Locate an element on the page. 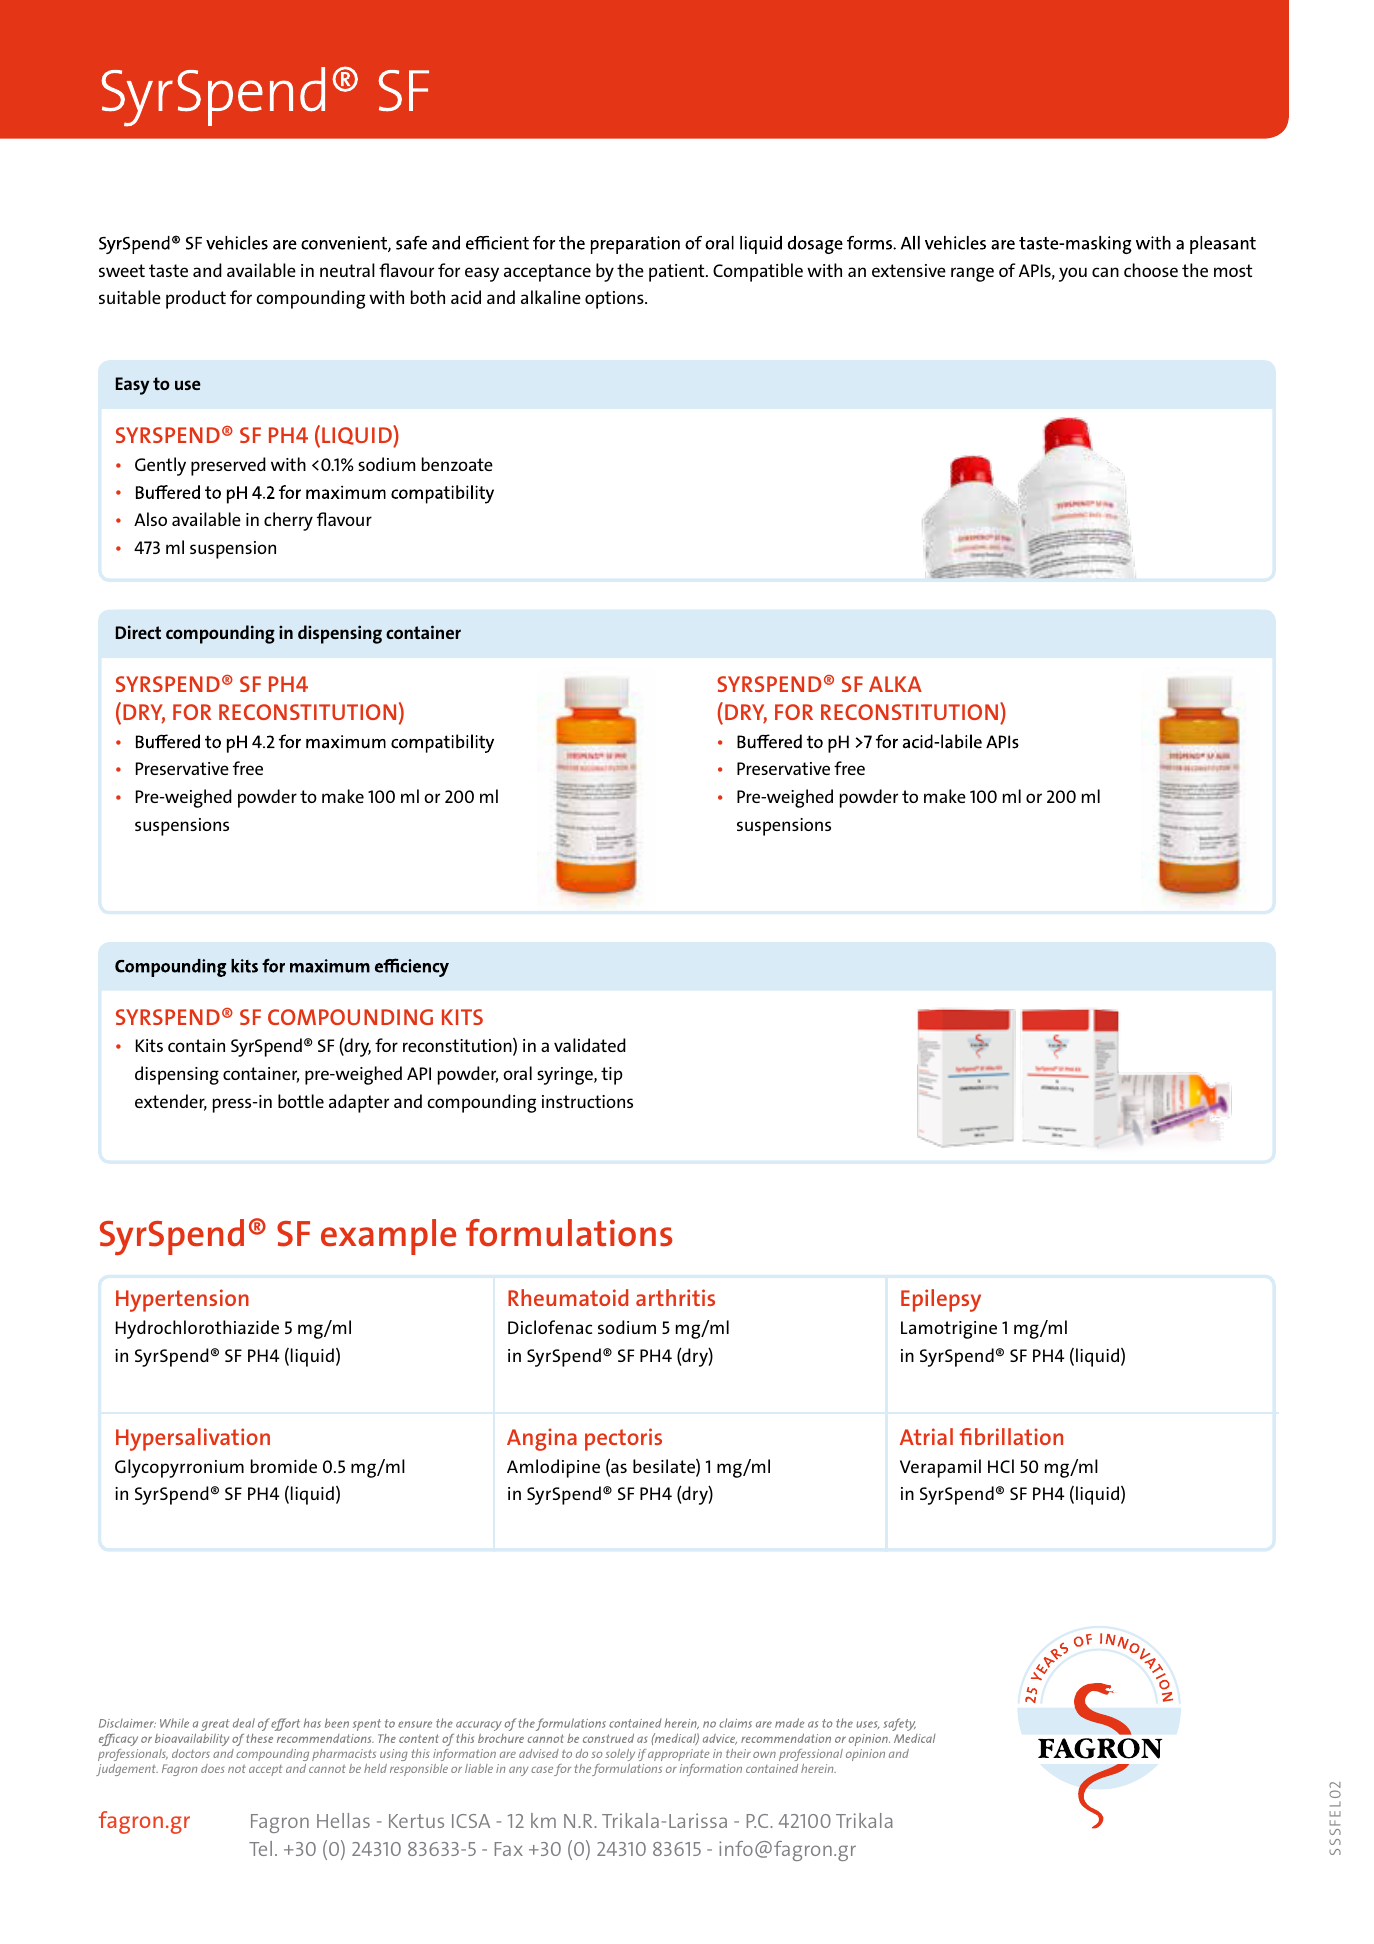 The image size is (1374, 1944). tip is located at coordinates (611, 1076).
